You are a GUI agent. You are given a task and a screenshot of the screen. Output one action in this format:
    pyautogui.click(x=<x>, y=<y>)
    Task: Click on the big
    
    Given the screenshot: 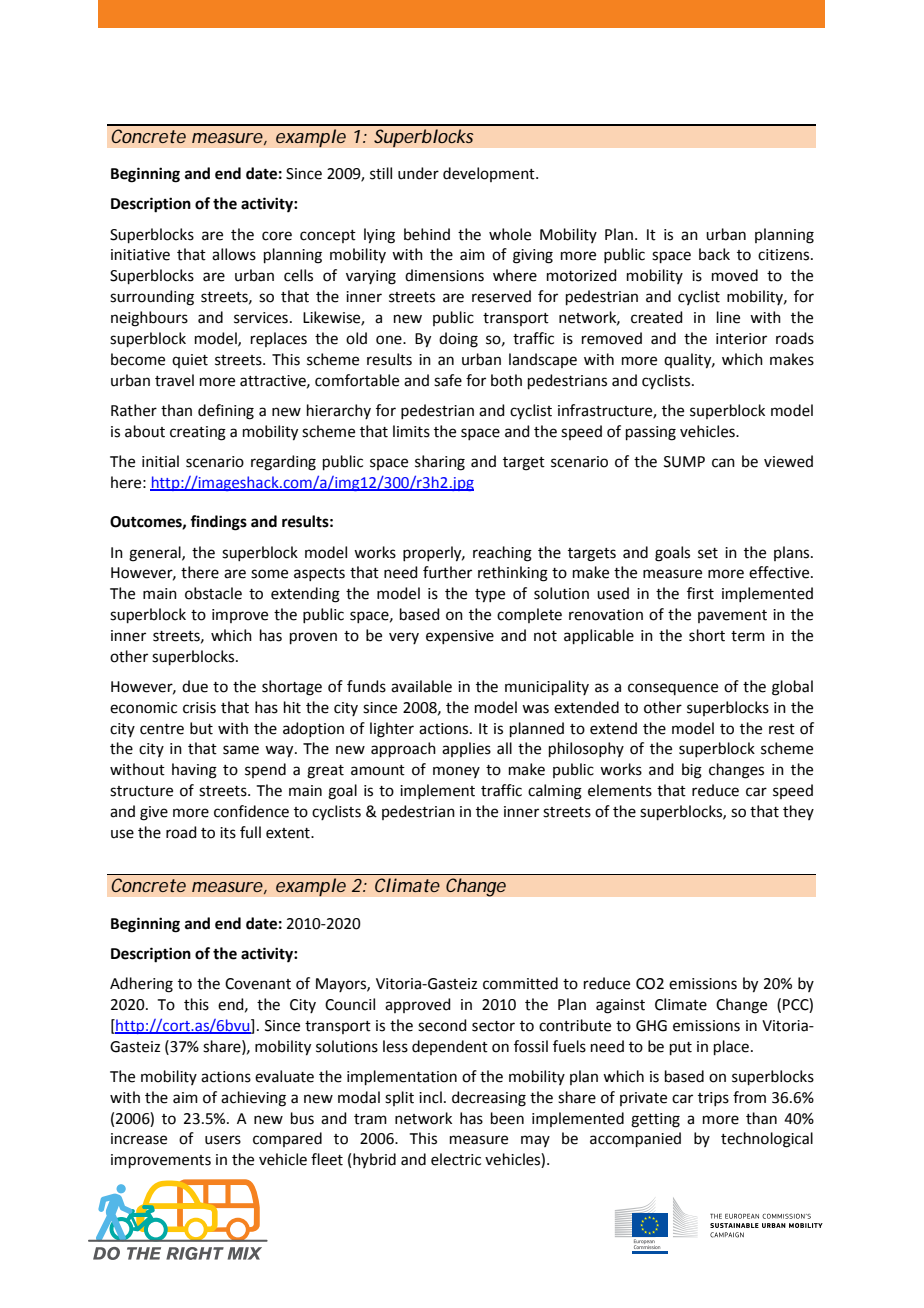 What is the action you would take?
    pyautogui.click(x=692, y=771)
